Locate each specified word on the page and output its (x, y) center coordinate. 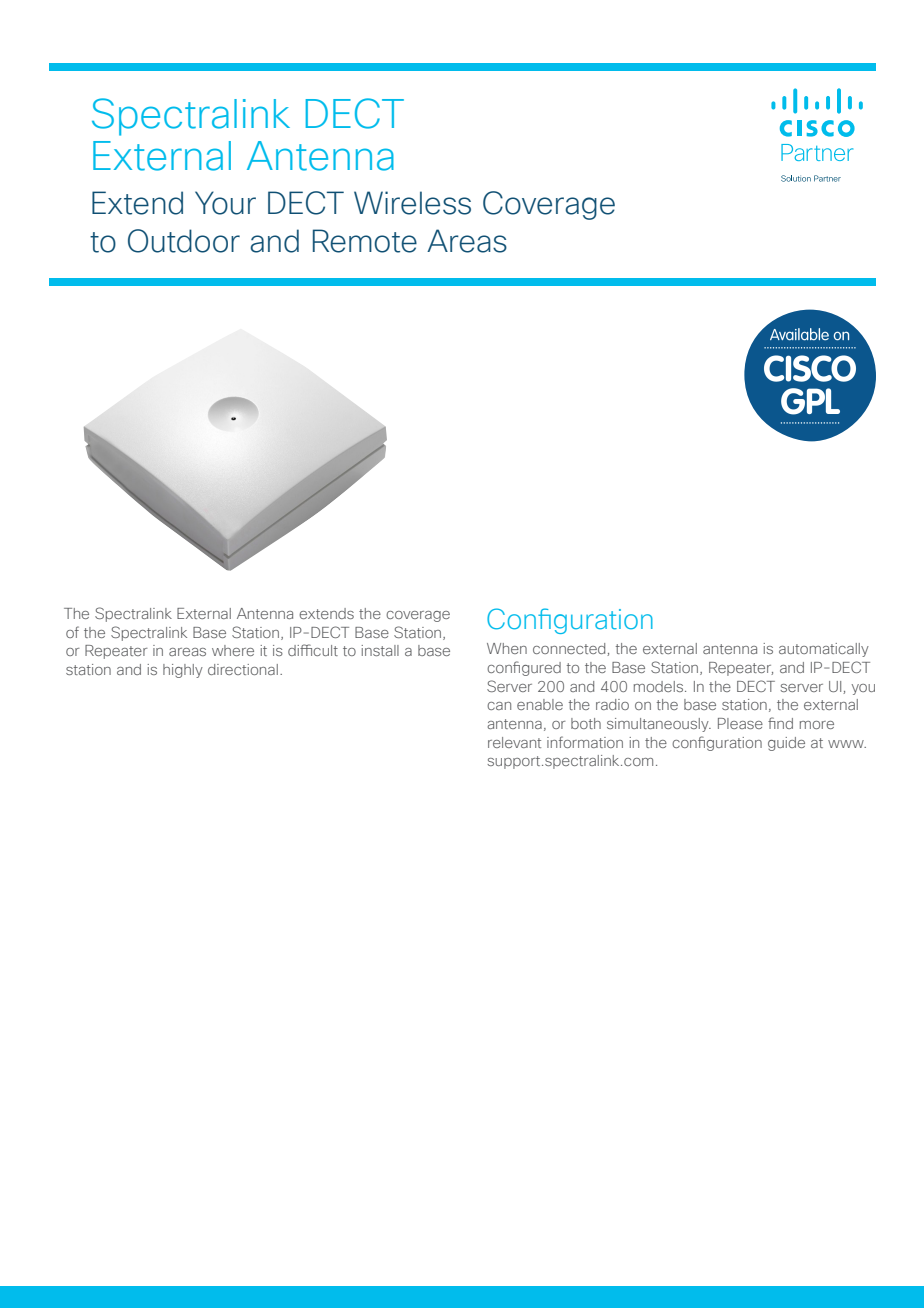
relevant (514, 742)
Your (225, 203)
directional (243, 669)
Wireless (412, 203)
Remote (365, 241)
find (780, 723)
